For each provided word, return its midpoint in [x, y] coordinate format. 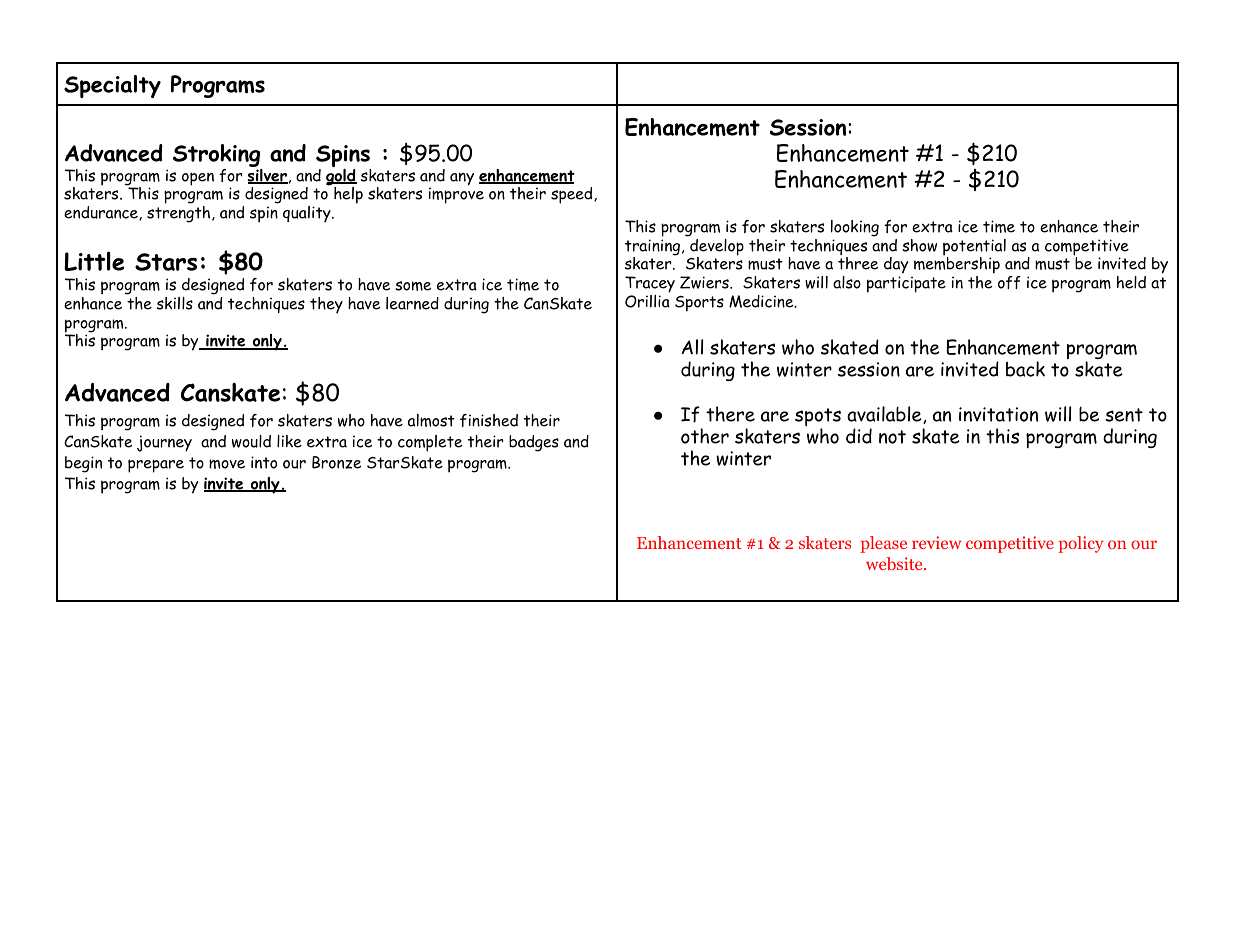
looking [855, 228]
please [884, 544]
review [936, 542]
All [692, 347]
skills [175, 303]
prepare [156, 466]
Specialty [112, 86]
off [1009, 282]
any [462, 179]
